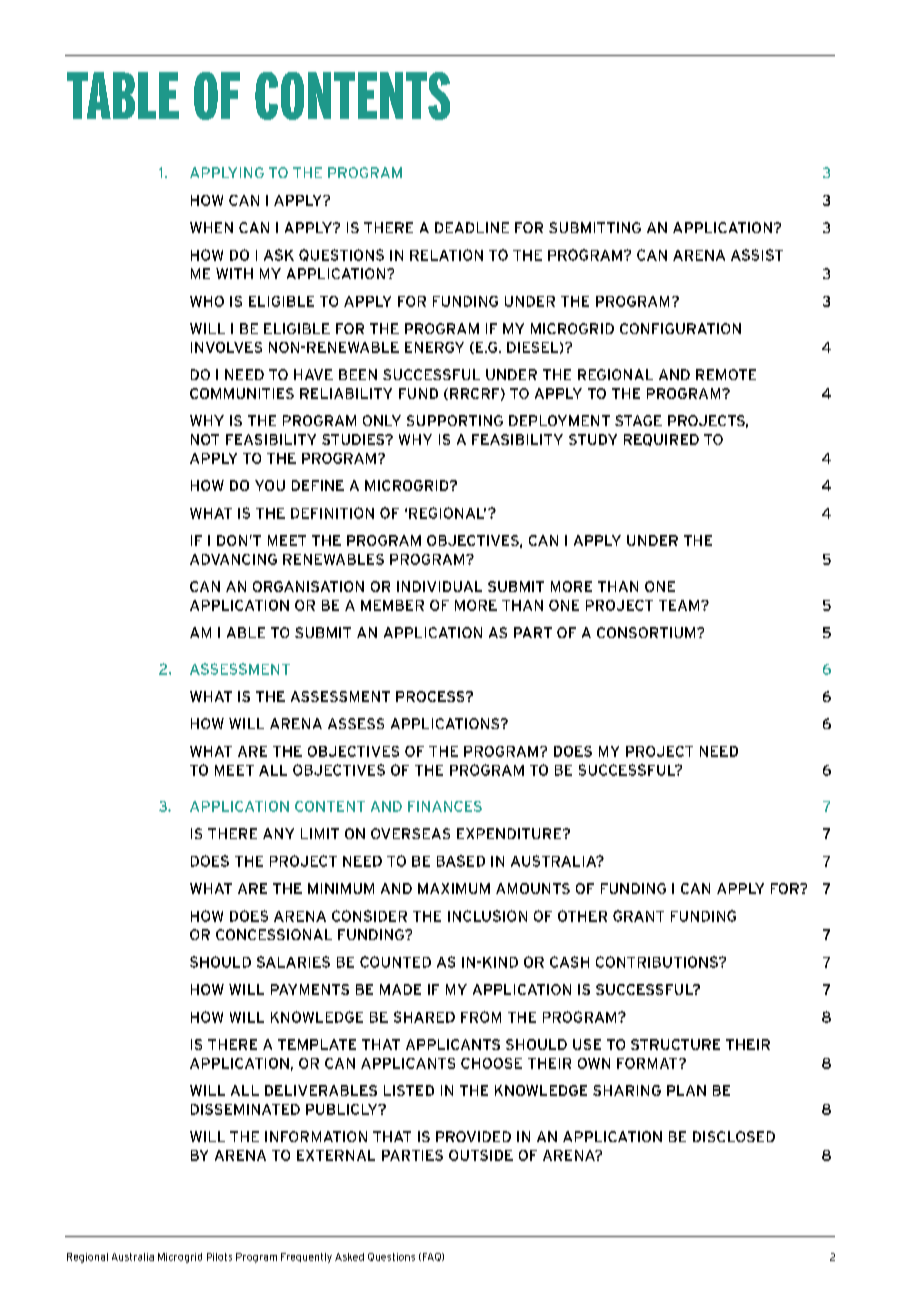 The width and height of the screenshot is (924, 1308). What do you see at coordinates (278, 833) in the screenshot?
I see `ANY` at bounding box center [278, 833].
